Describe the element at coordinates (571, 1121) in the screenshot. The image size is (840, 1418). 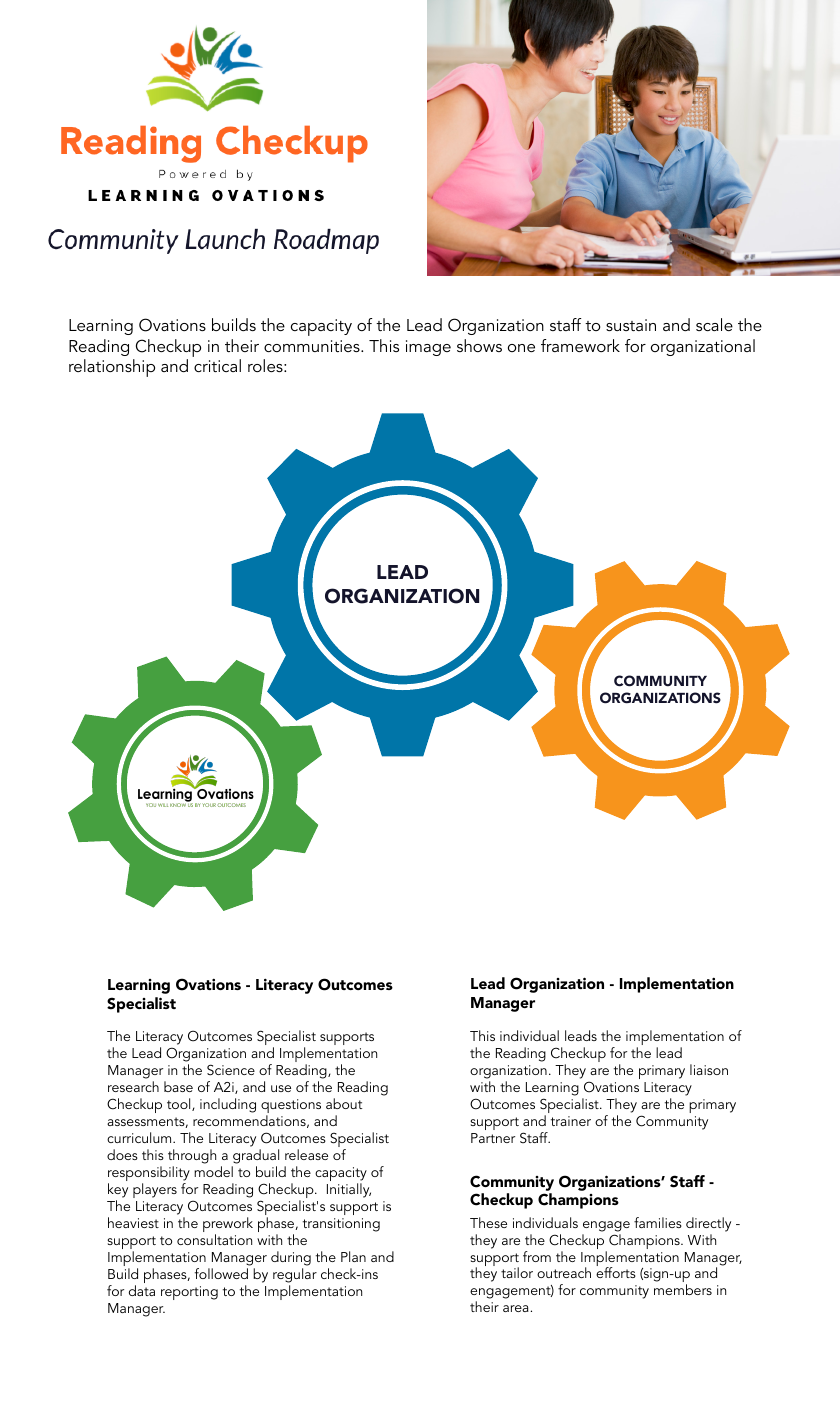
I see `trainer` at that location.
